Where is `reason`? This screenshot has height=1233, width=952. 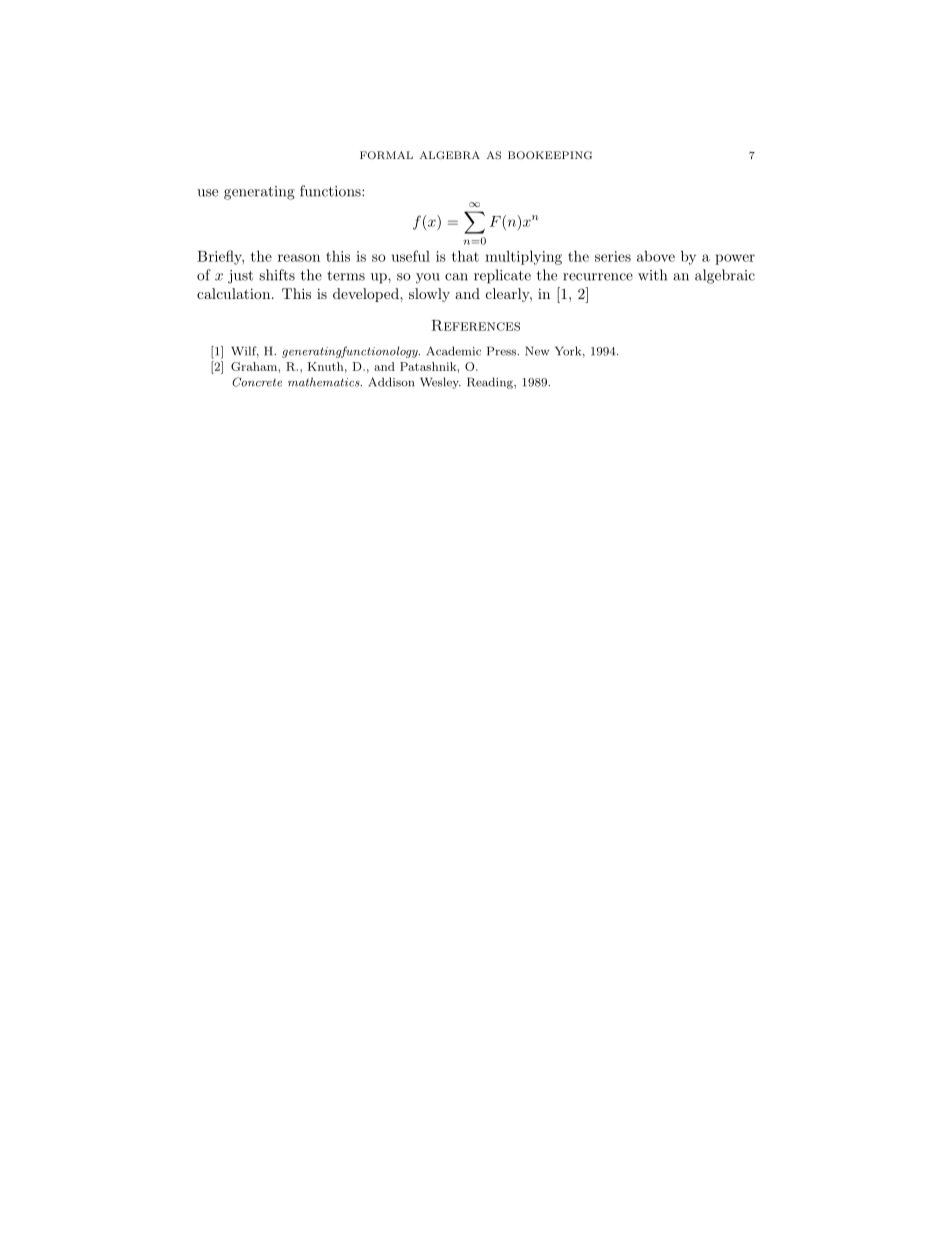 reason is located at coordinates (299, 258).
